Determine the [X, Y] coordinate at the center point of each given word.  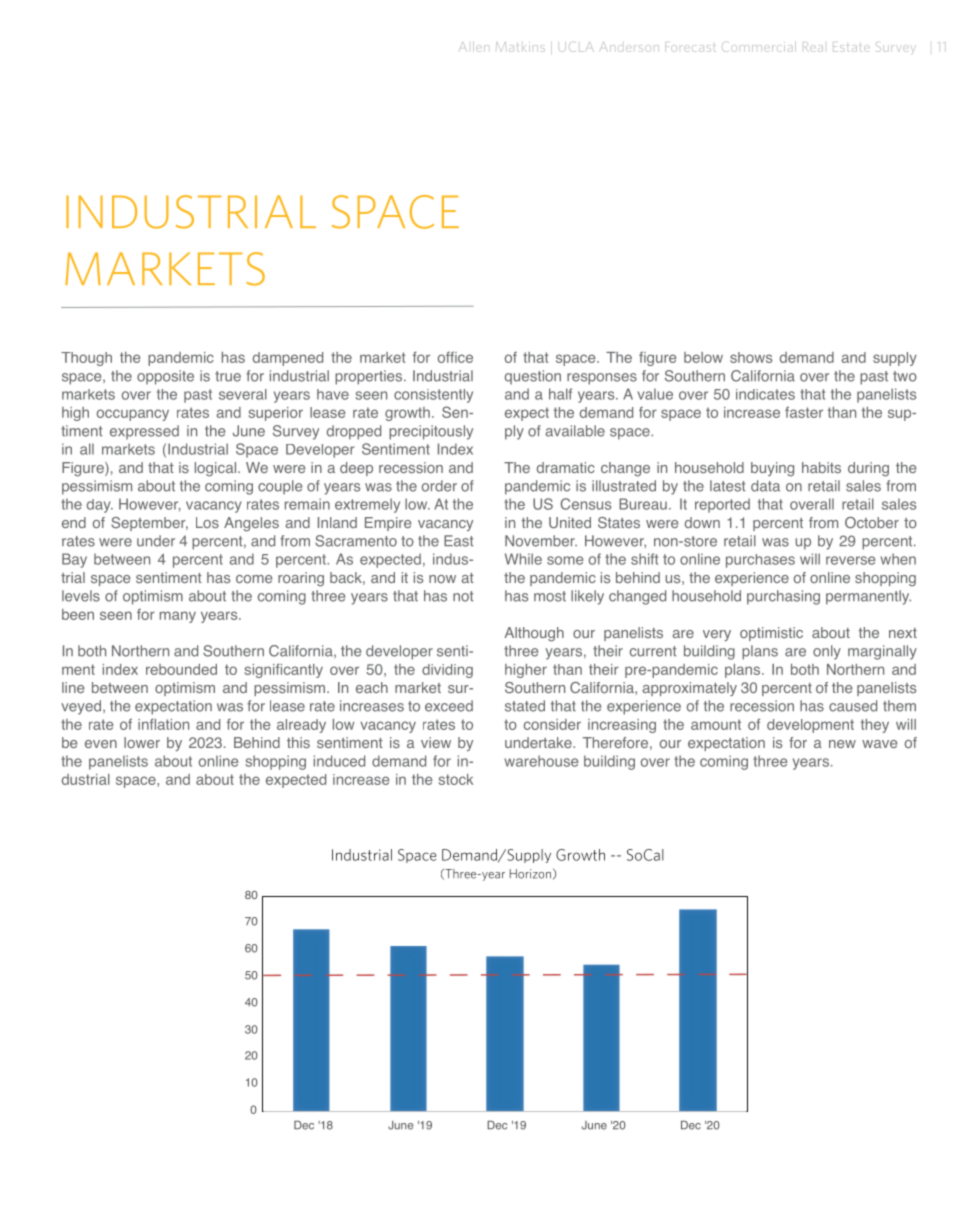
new [842, 744]
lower [142, 742]
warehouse [541, 761]
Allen [474, 47]
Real [814, 48]
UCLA [576, 47]
